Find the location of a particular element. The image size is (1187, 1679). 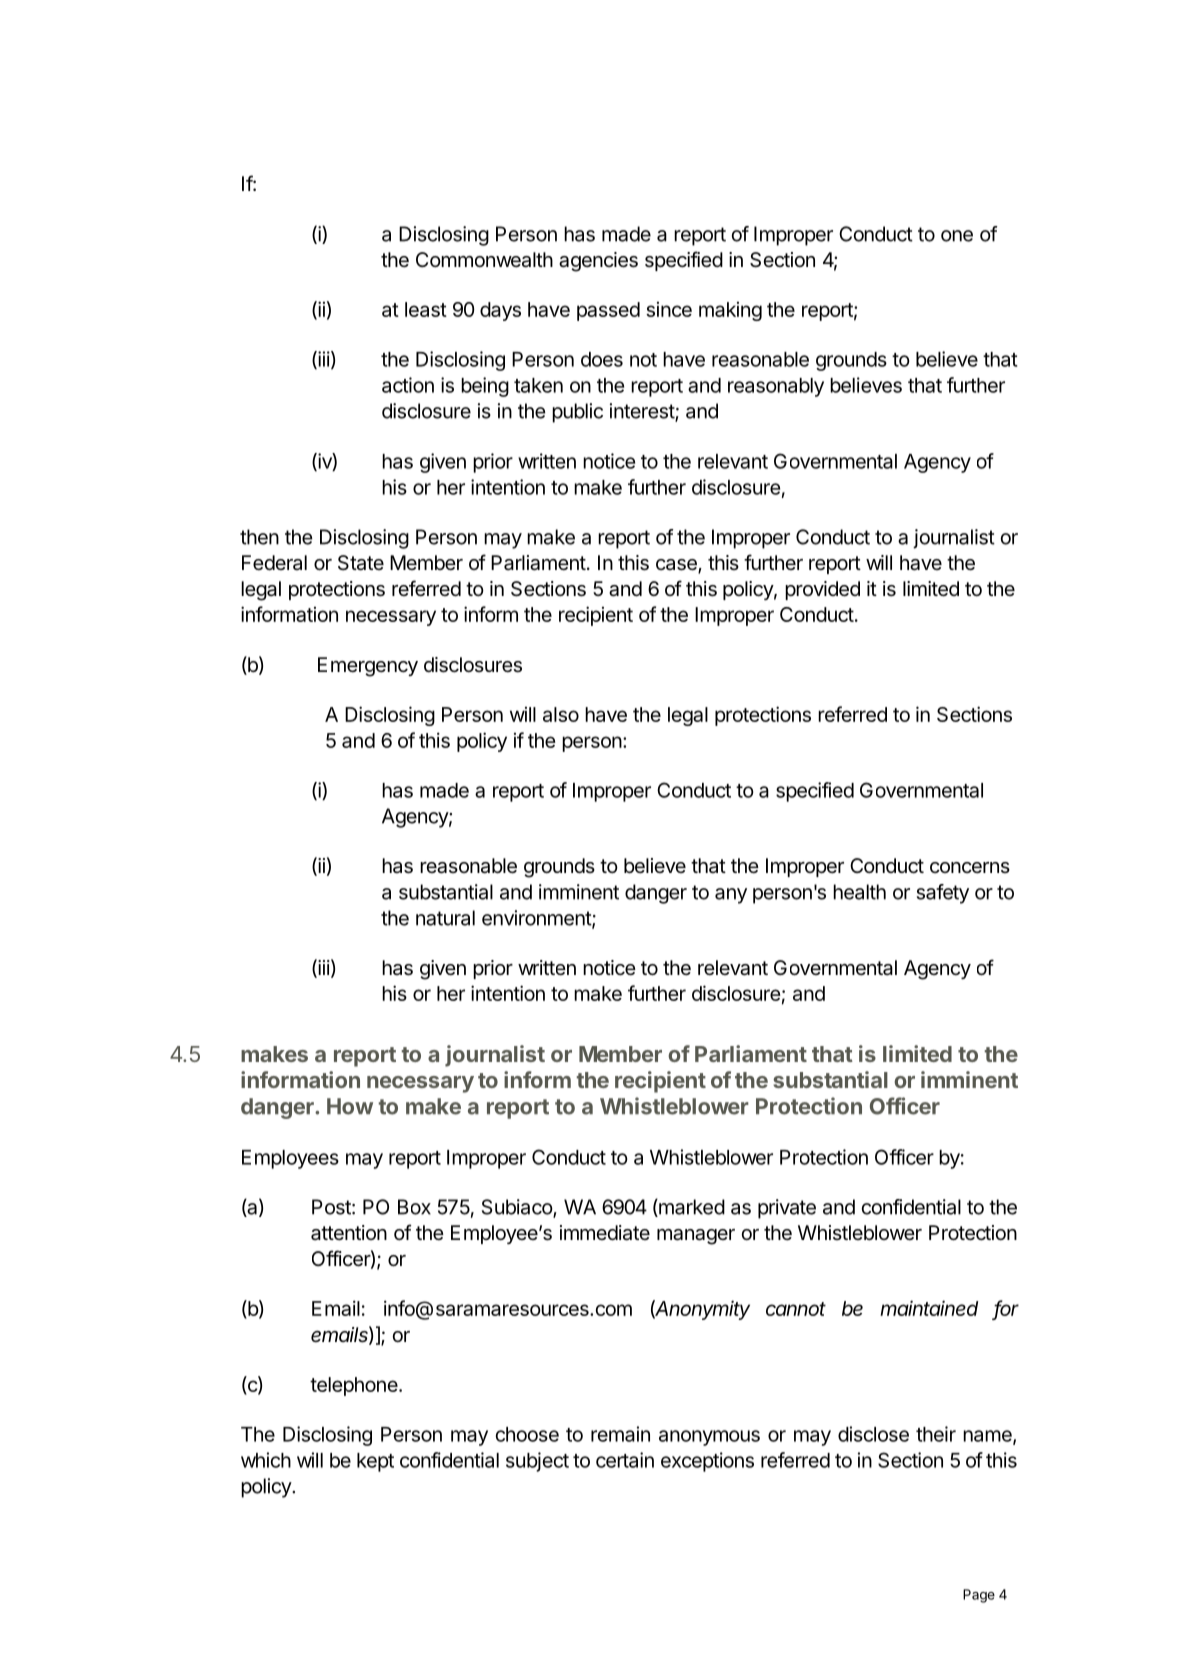

environment is located at coordinates (537, 919).
